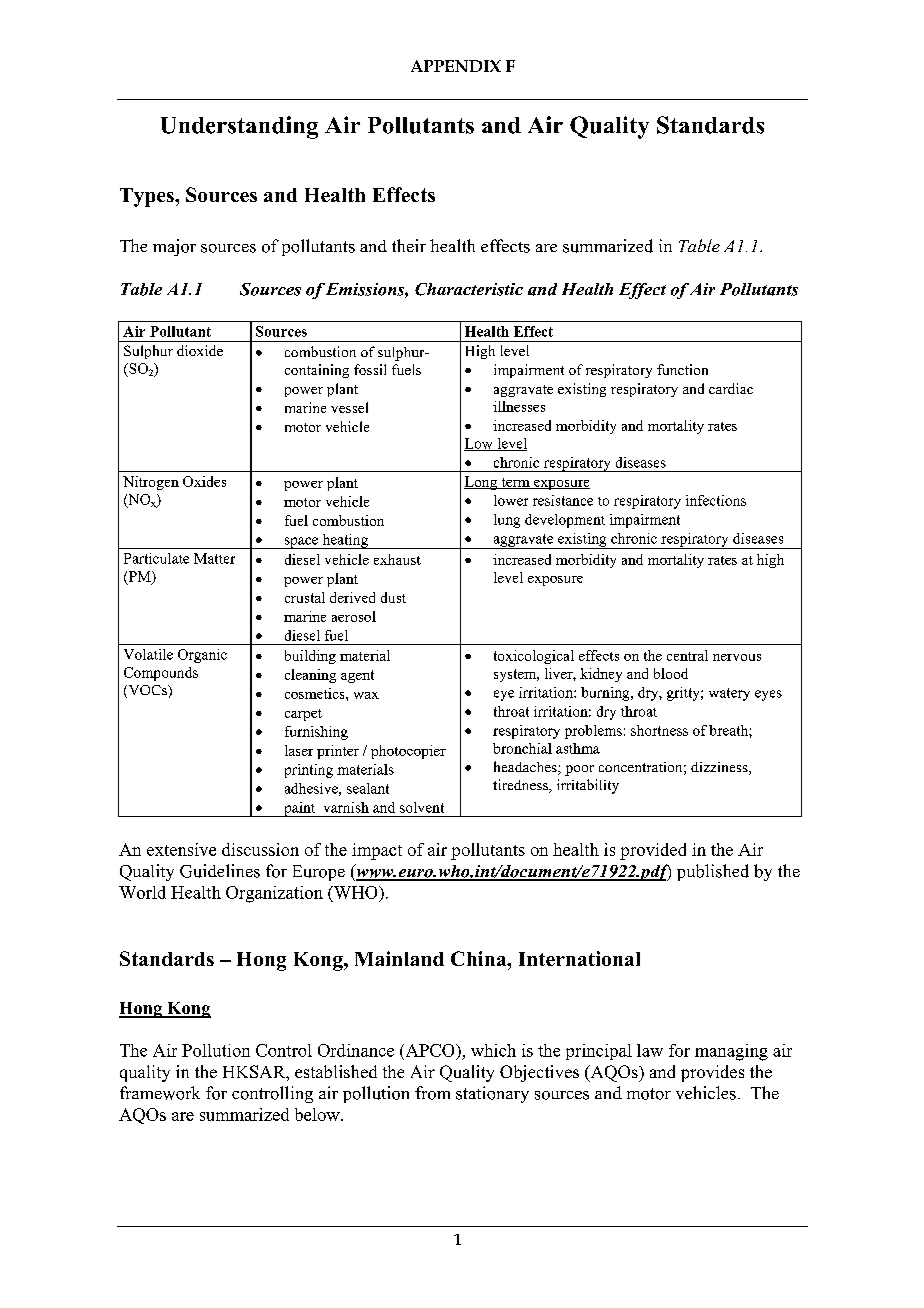 Image resolution: width=924 pixels, height=1308 pixels. What do you see at coordinates (712, 1073) in the document?
I see `provides` at bounding box center [712, 1073].
